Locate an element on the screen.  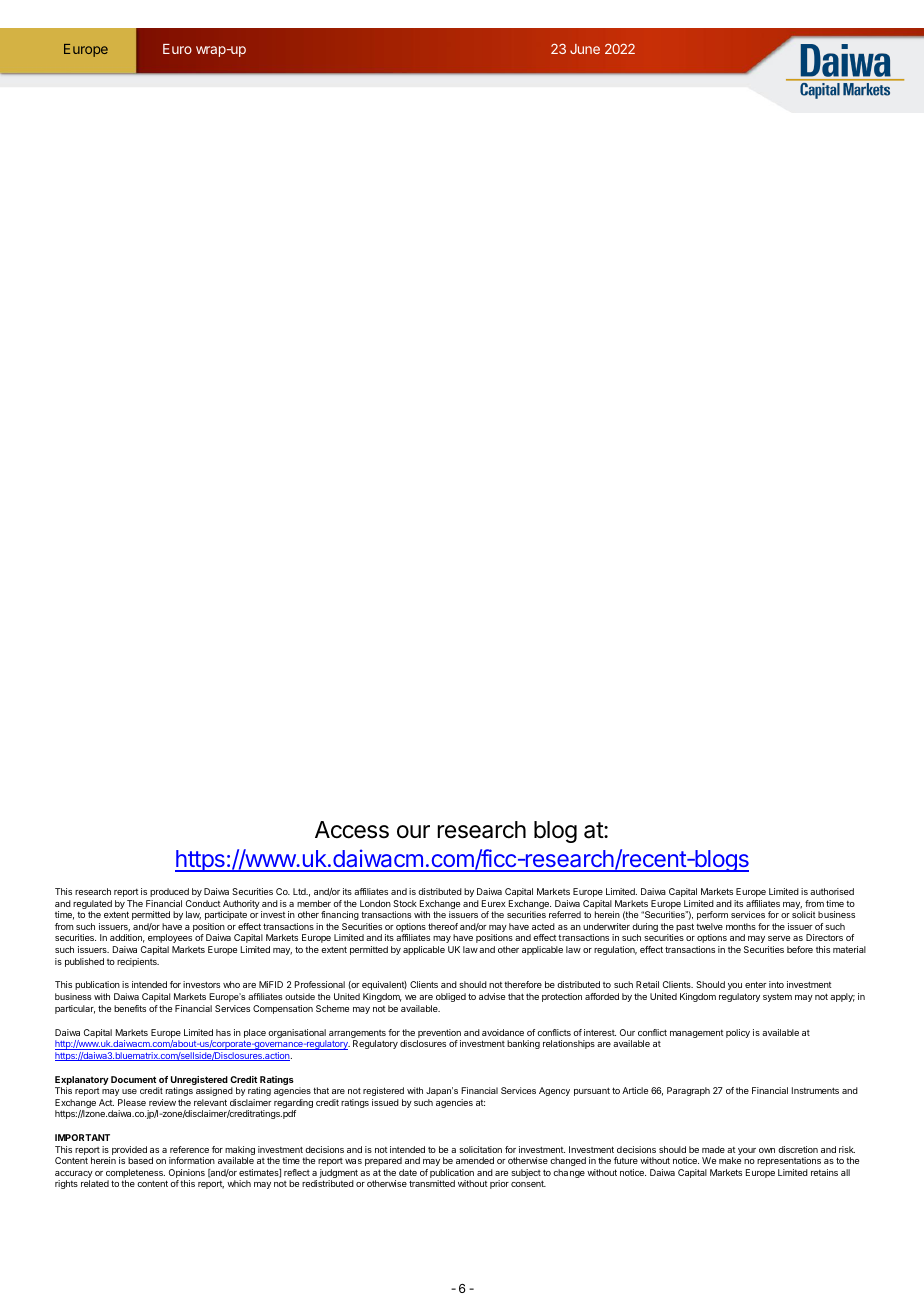
Stock is located at coordinates (405, 903).
